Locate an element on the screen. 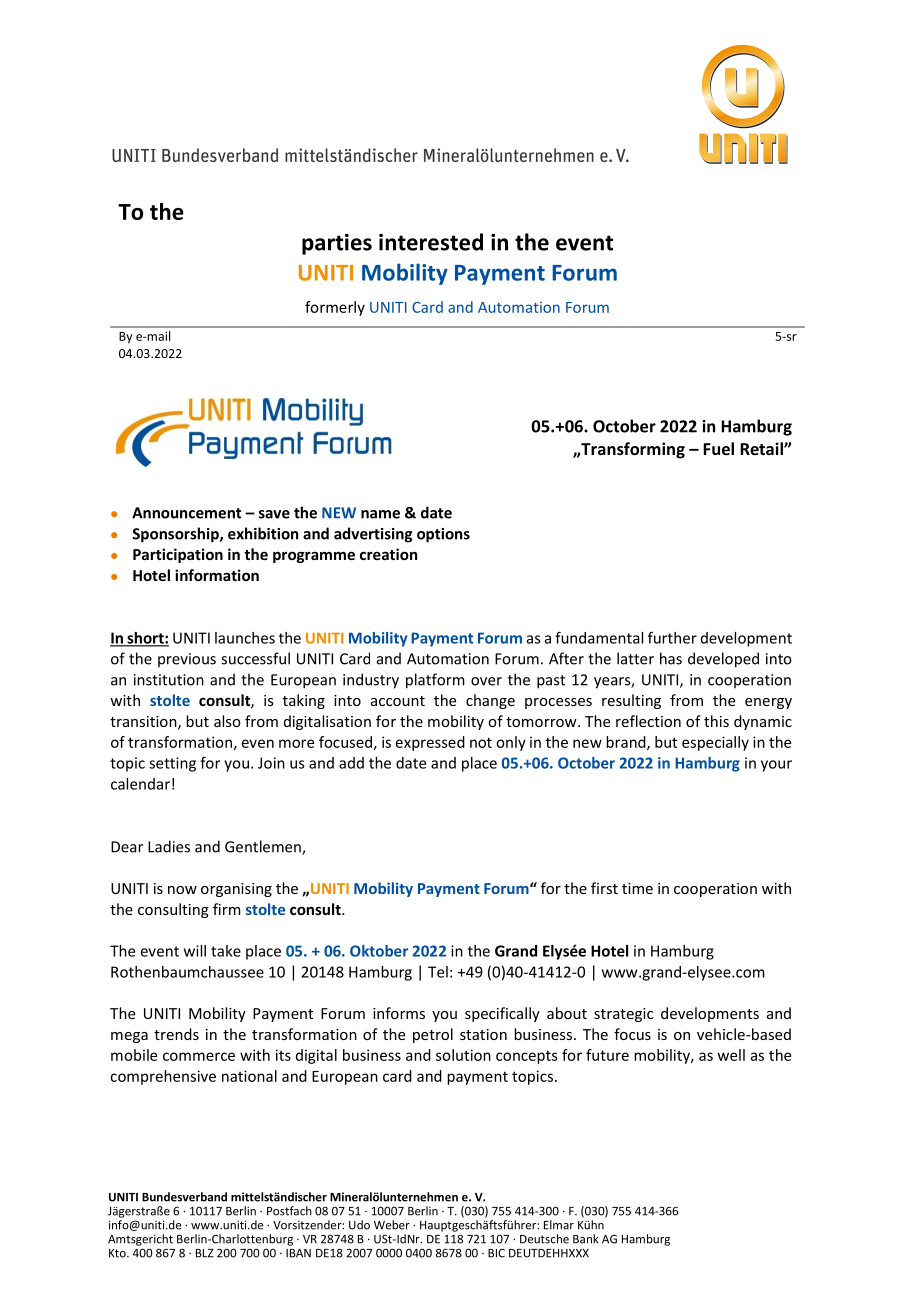 The width and height of the screenshot is (924, 1309). Oktober is located at coordinates (379, 951).
